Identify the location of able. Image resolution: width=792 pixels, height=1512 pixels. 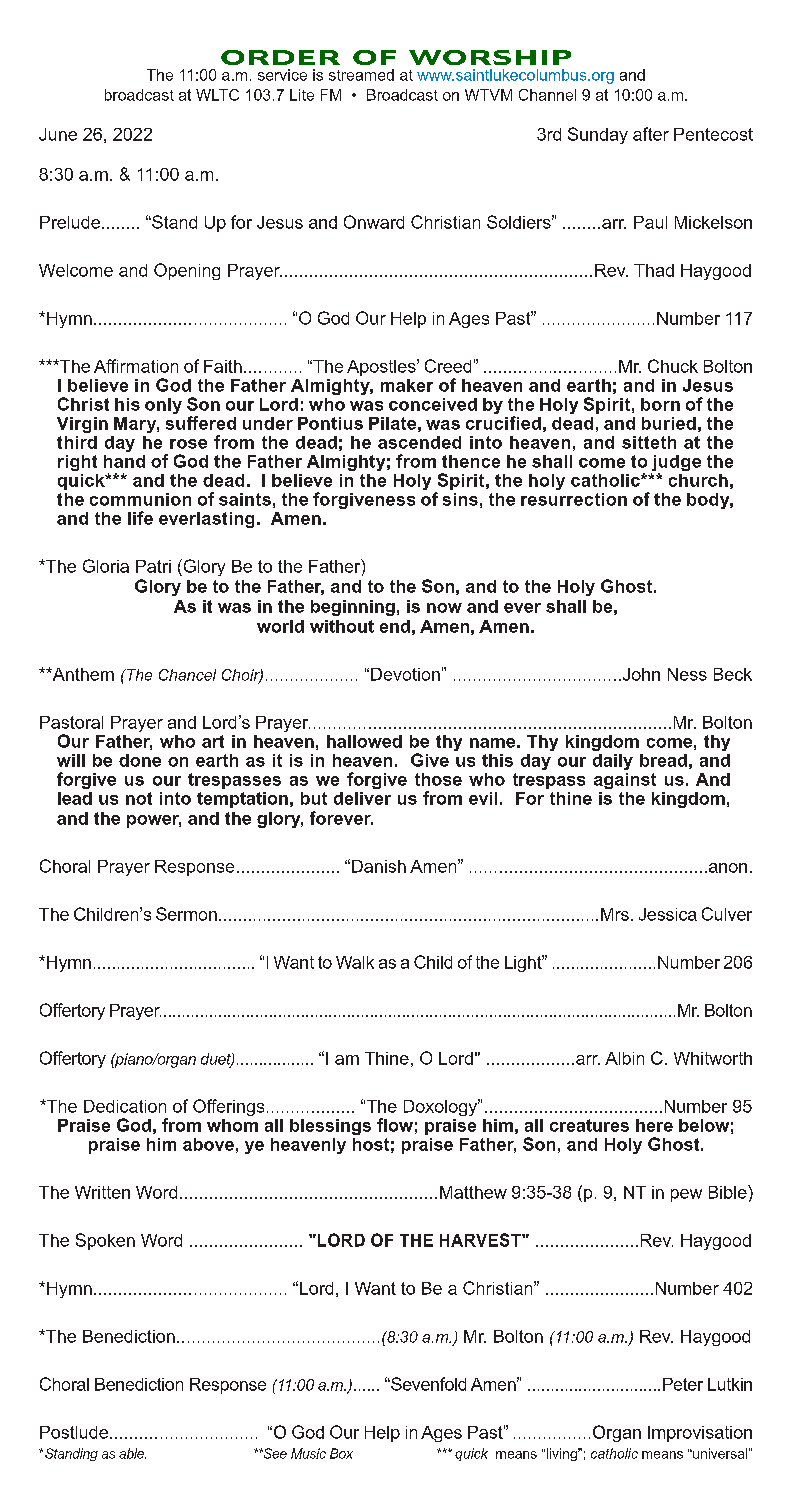
(132, 1453).
